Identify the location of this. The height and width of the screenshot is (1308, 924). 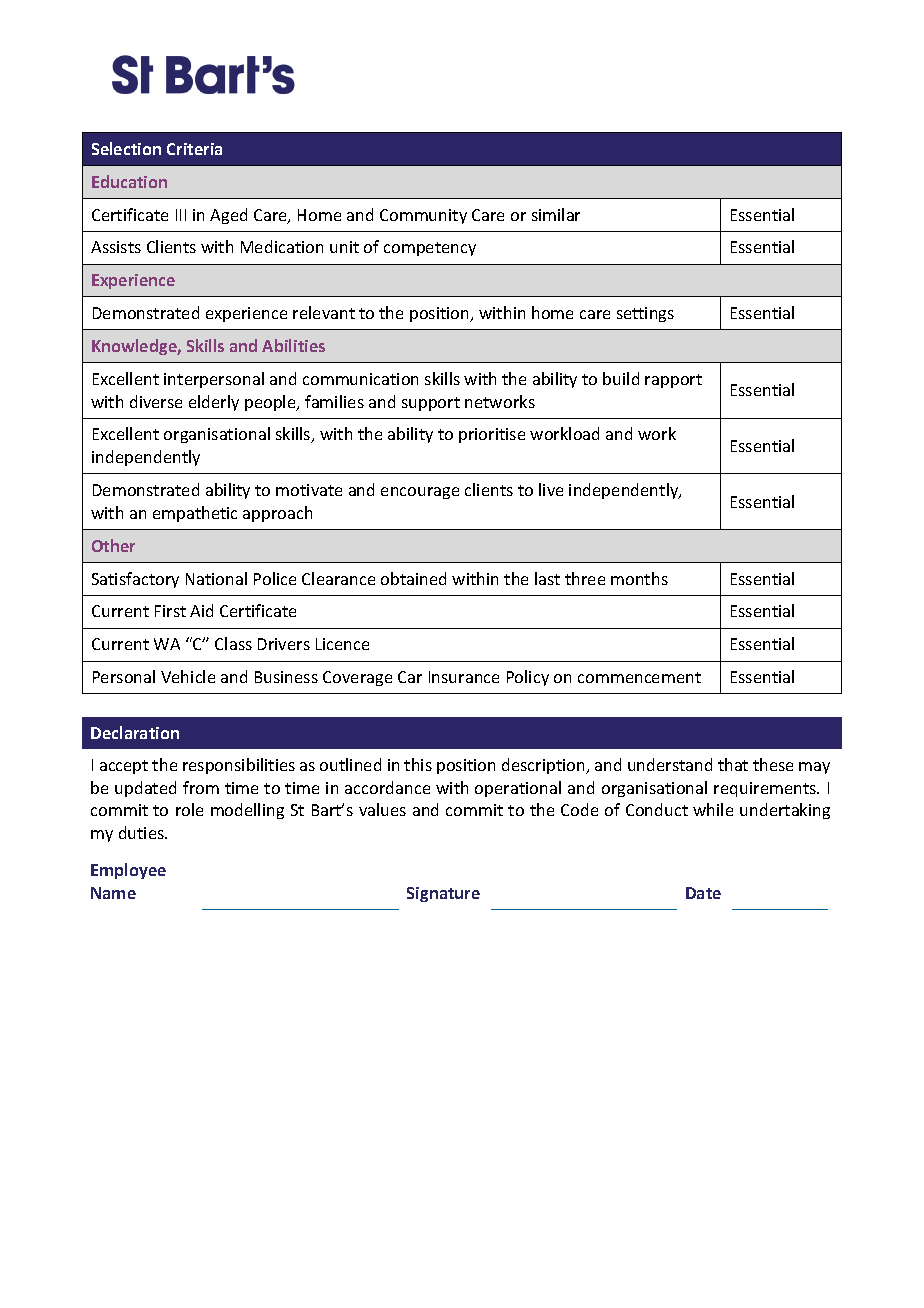
(418, 764).
